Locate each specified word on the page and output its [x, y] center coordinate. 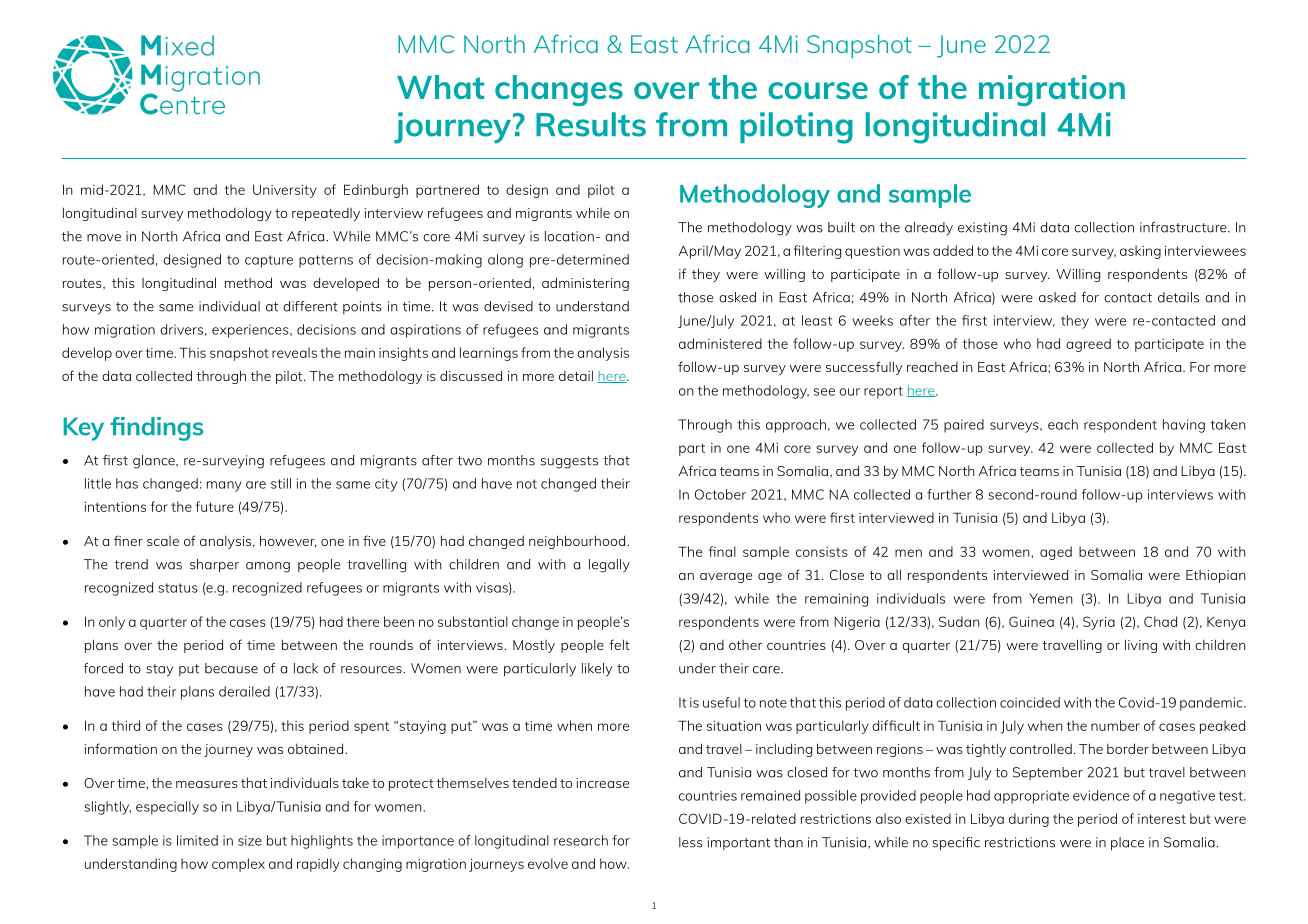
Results [591, 124]
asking [1140, 252]
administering [585, 284]
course [818, 90]
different [310, 306]
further [949, 494]
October [720, 494]
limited [197, 840]
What [440, 87]
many [224, 486]
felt [619, 644]
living [1141, 646]
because [231, 668]
